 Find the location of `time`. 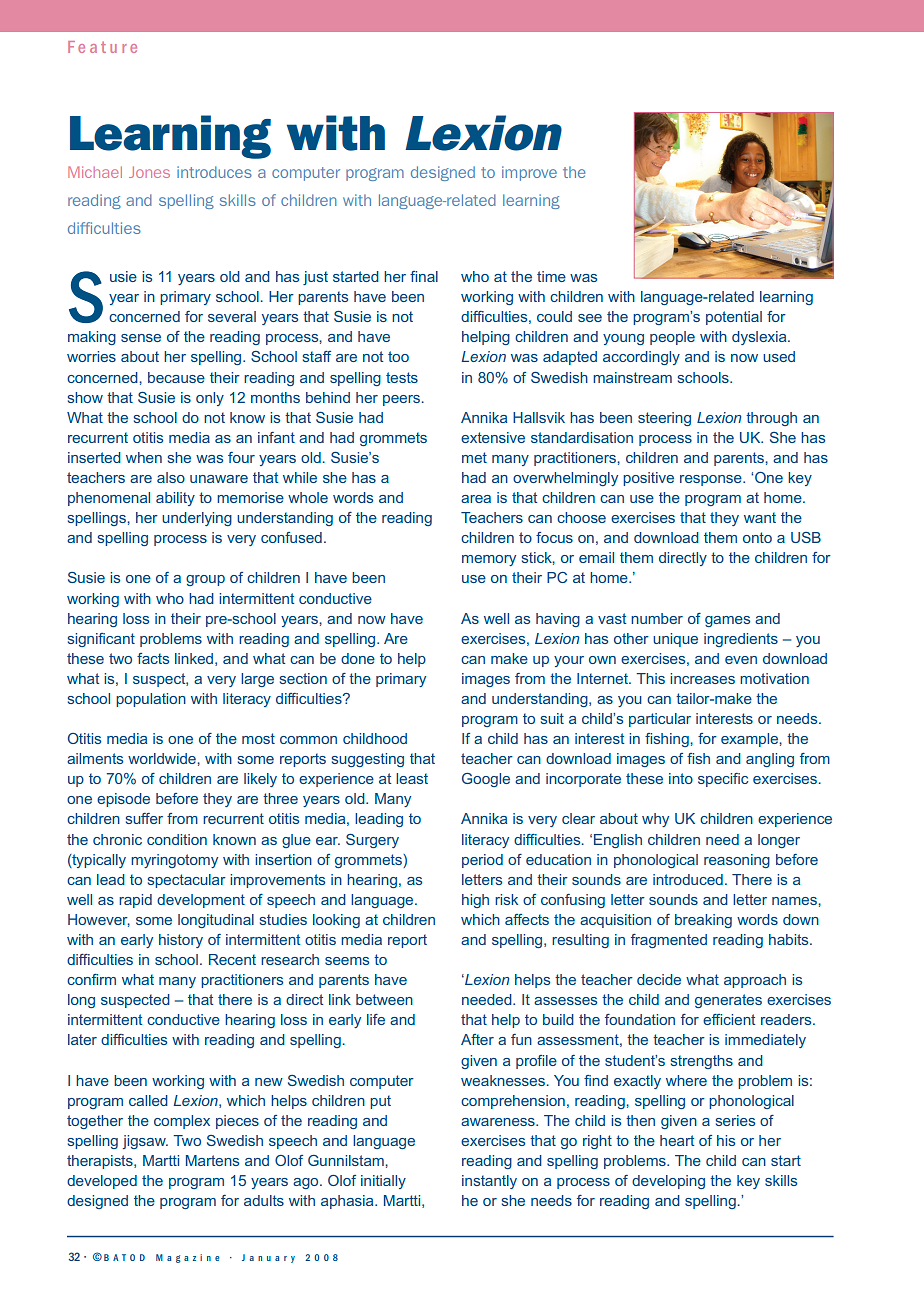

time is located at coordinates (551, 276).
